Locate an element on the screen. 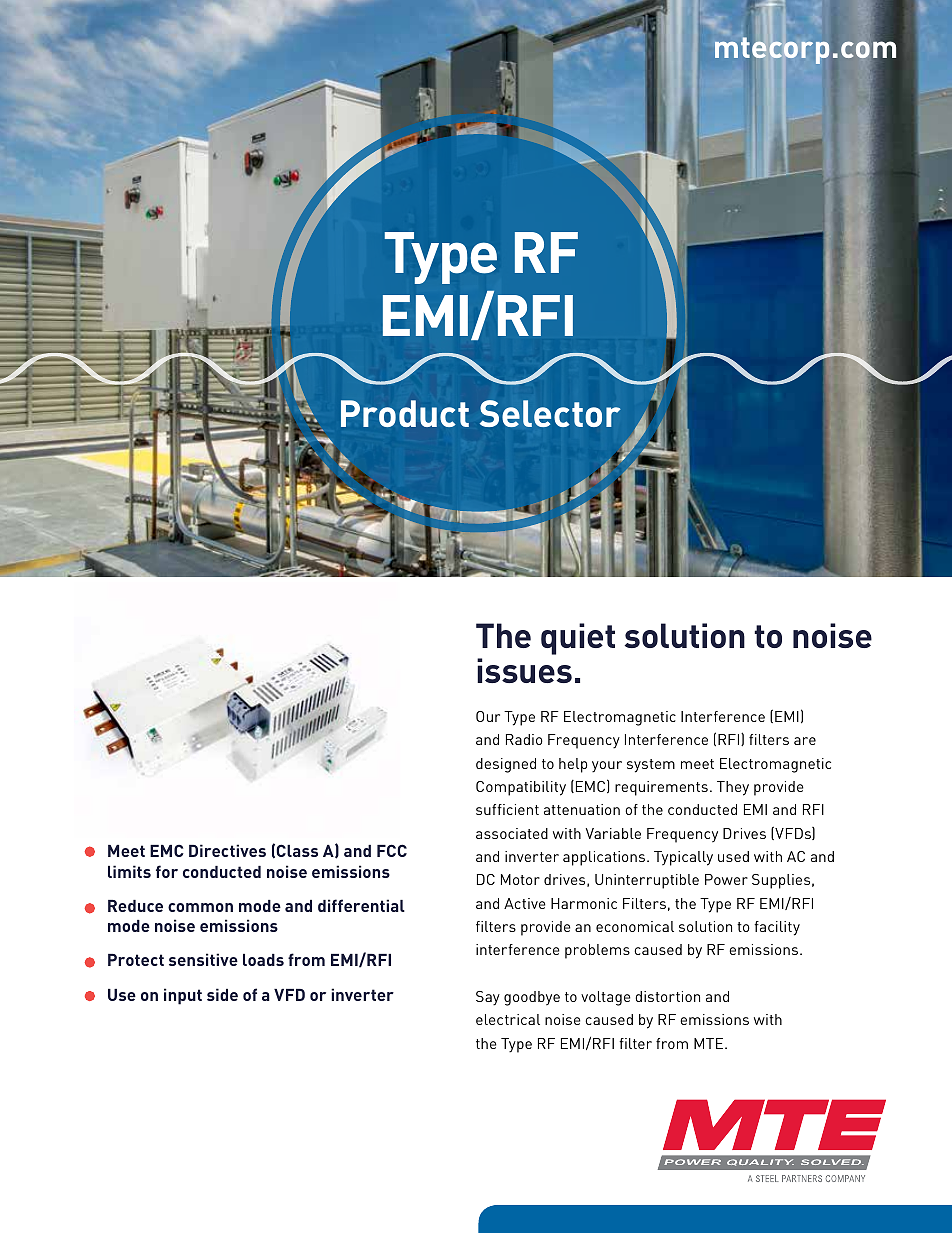 This screenshot has height=1233, width=952. Say is located at coordinates (488, 998).
